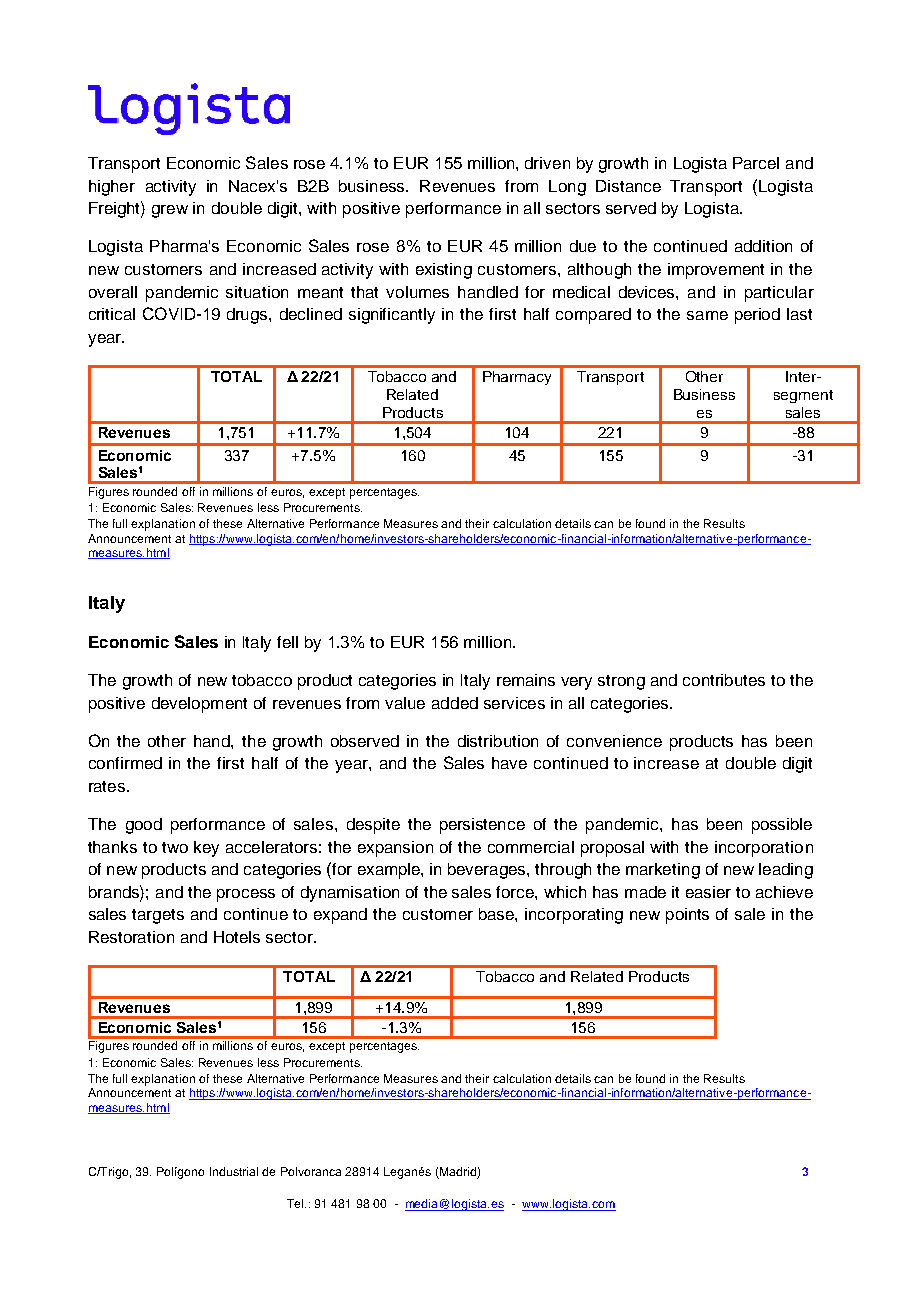 This page has width=924, height=1308. What do you see at coordinates (482, 826) in the page?
I see `persistence` at bounding box center [482, 826].
